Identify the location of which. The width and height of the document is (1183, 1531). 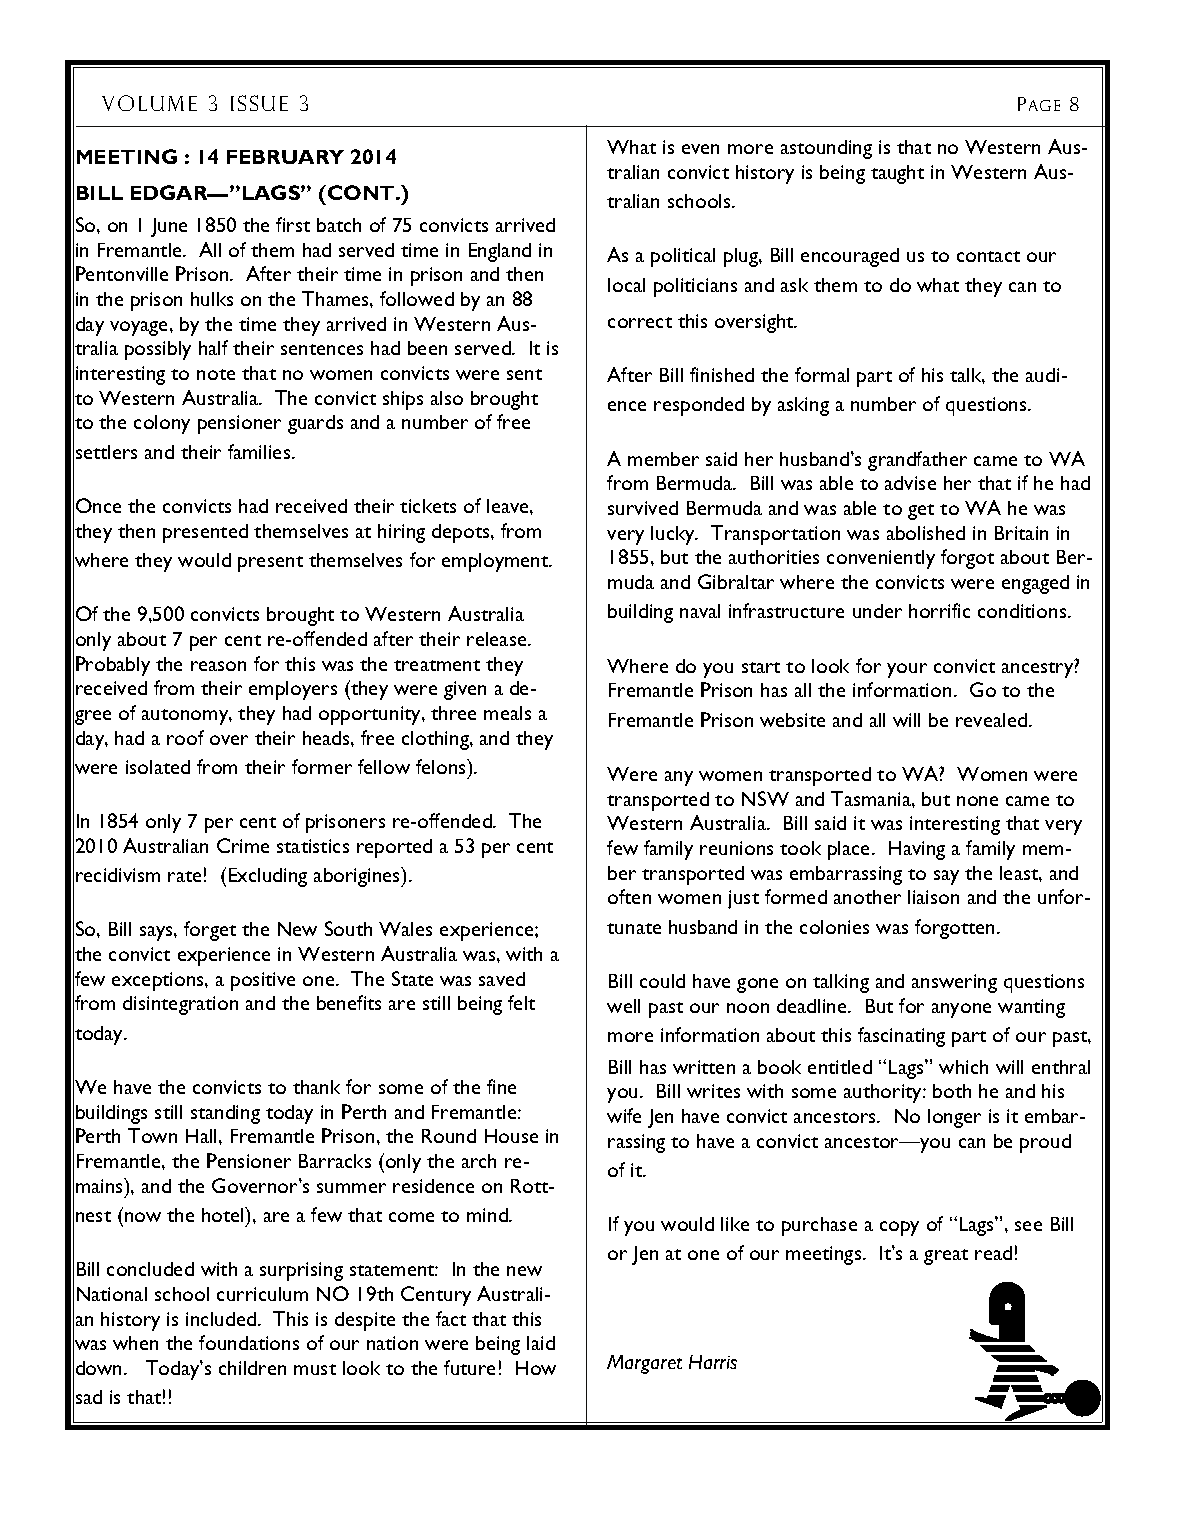
(963, 1067).
